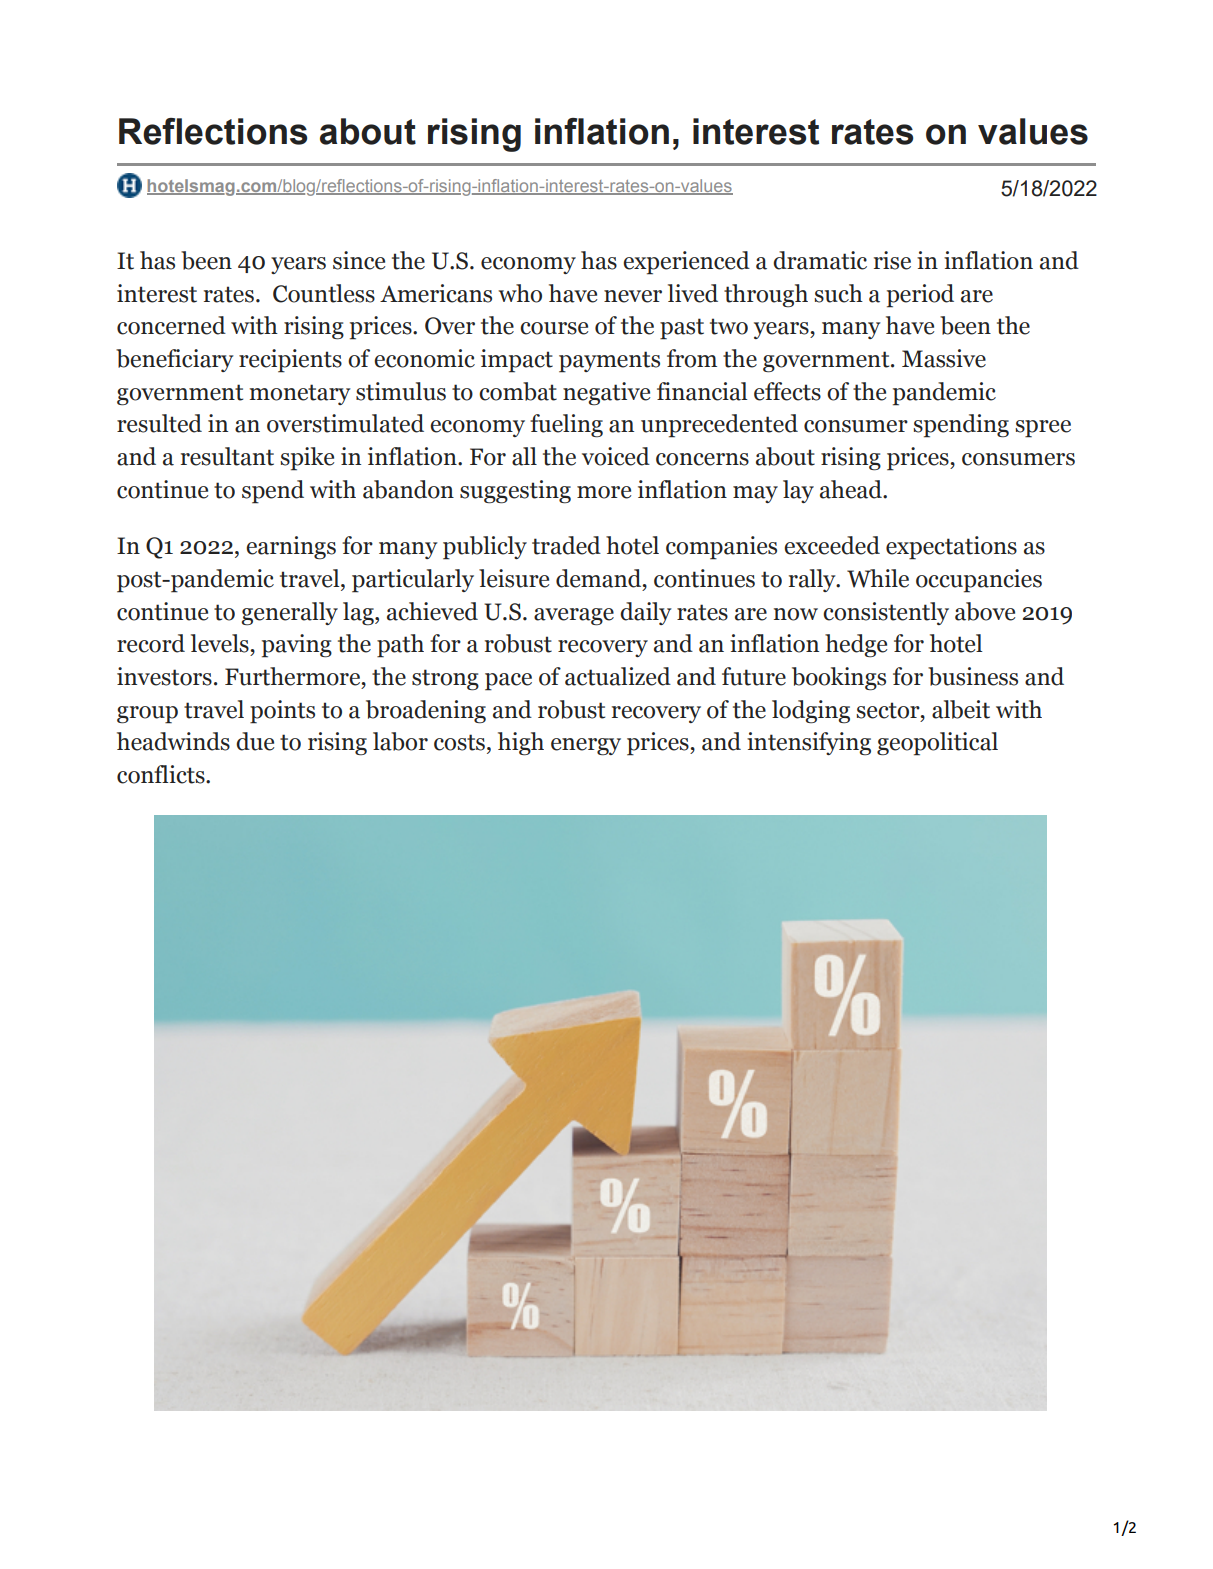  What do you see at coordinates (892, 260) in the screenshot?
I see `rise` at bounding box center [892, 260].
